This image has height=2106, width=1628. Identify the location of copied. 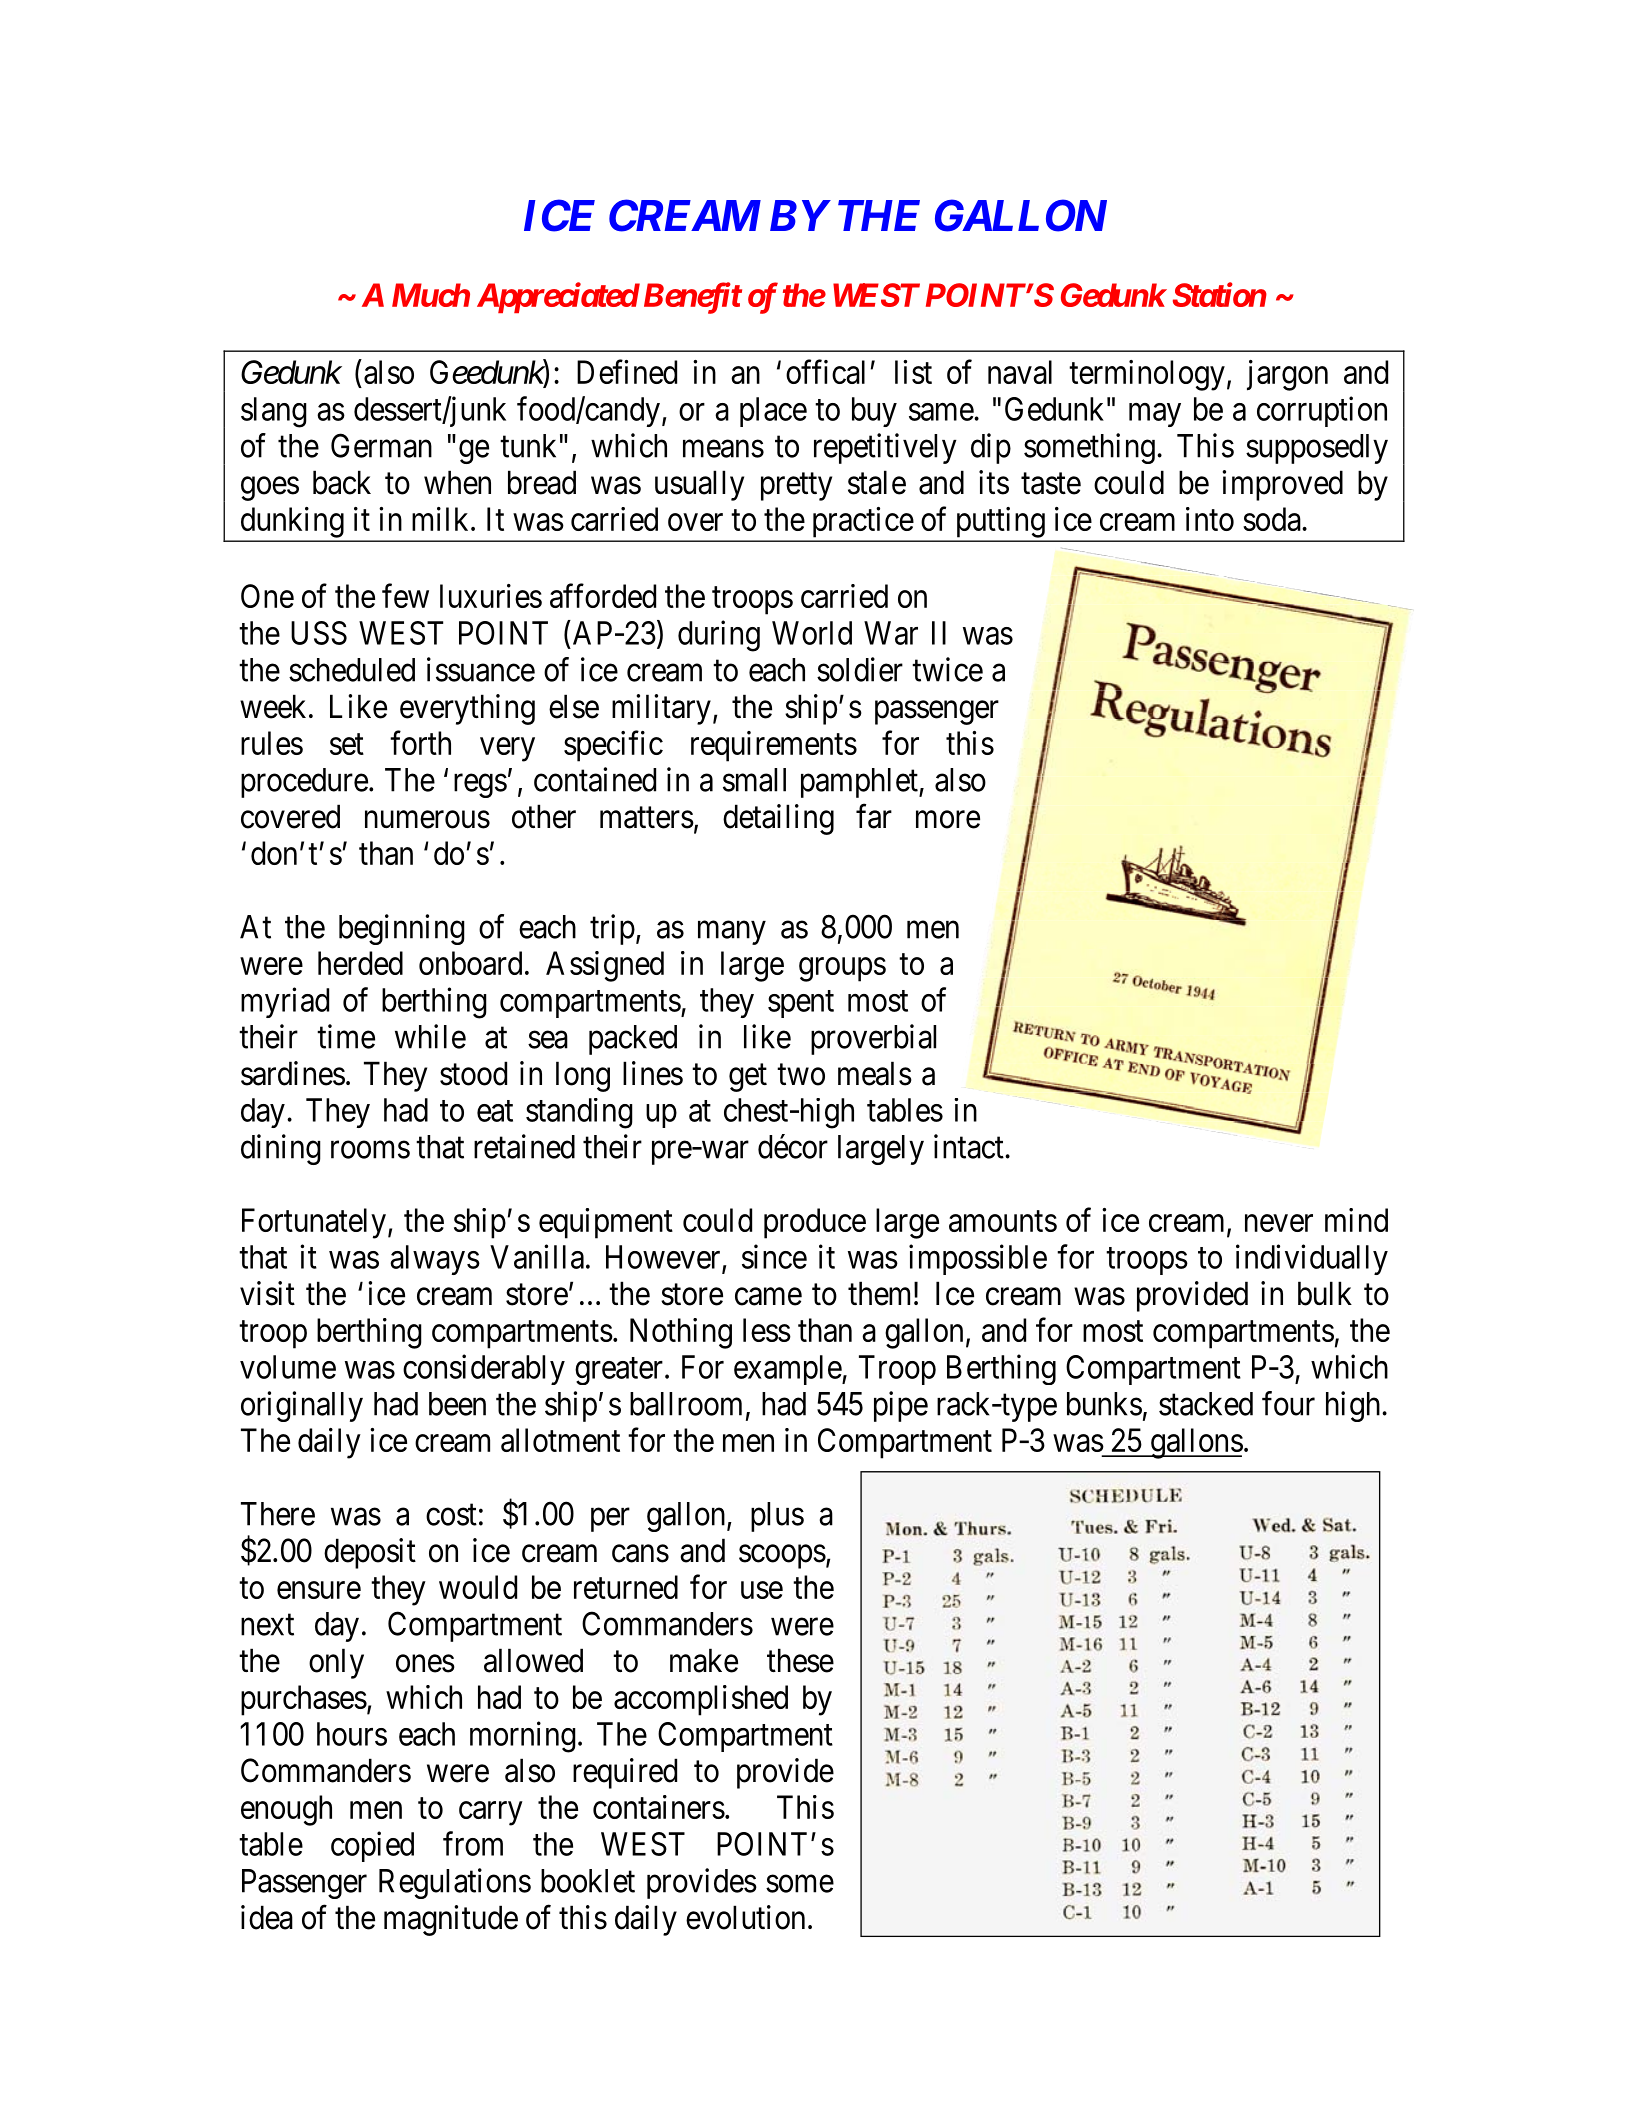
(372, 1846).
